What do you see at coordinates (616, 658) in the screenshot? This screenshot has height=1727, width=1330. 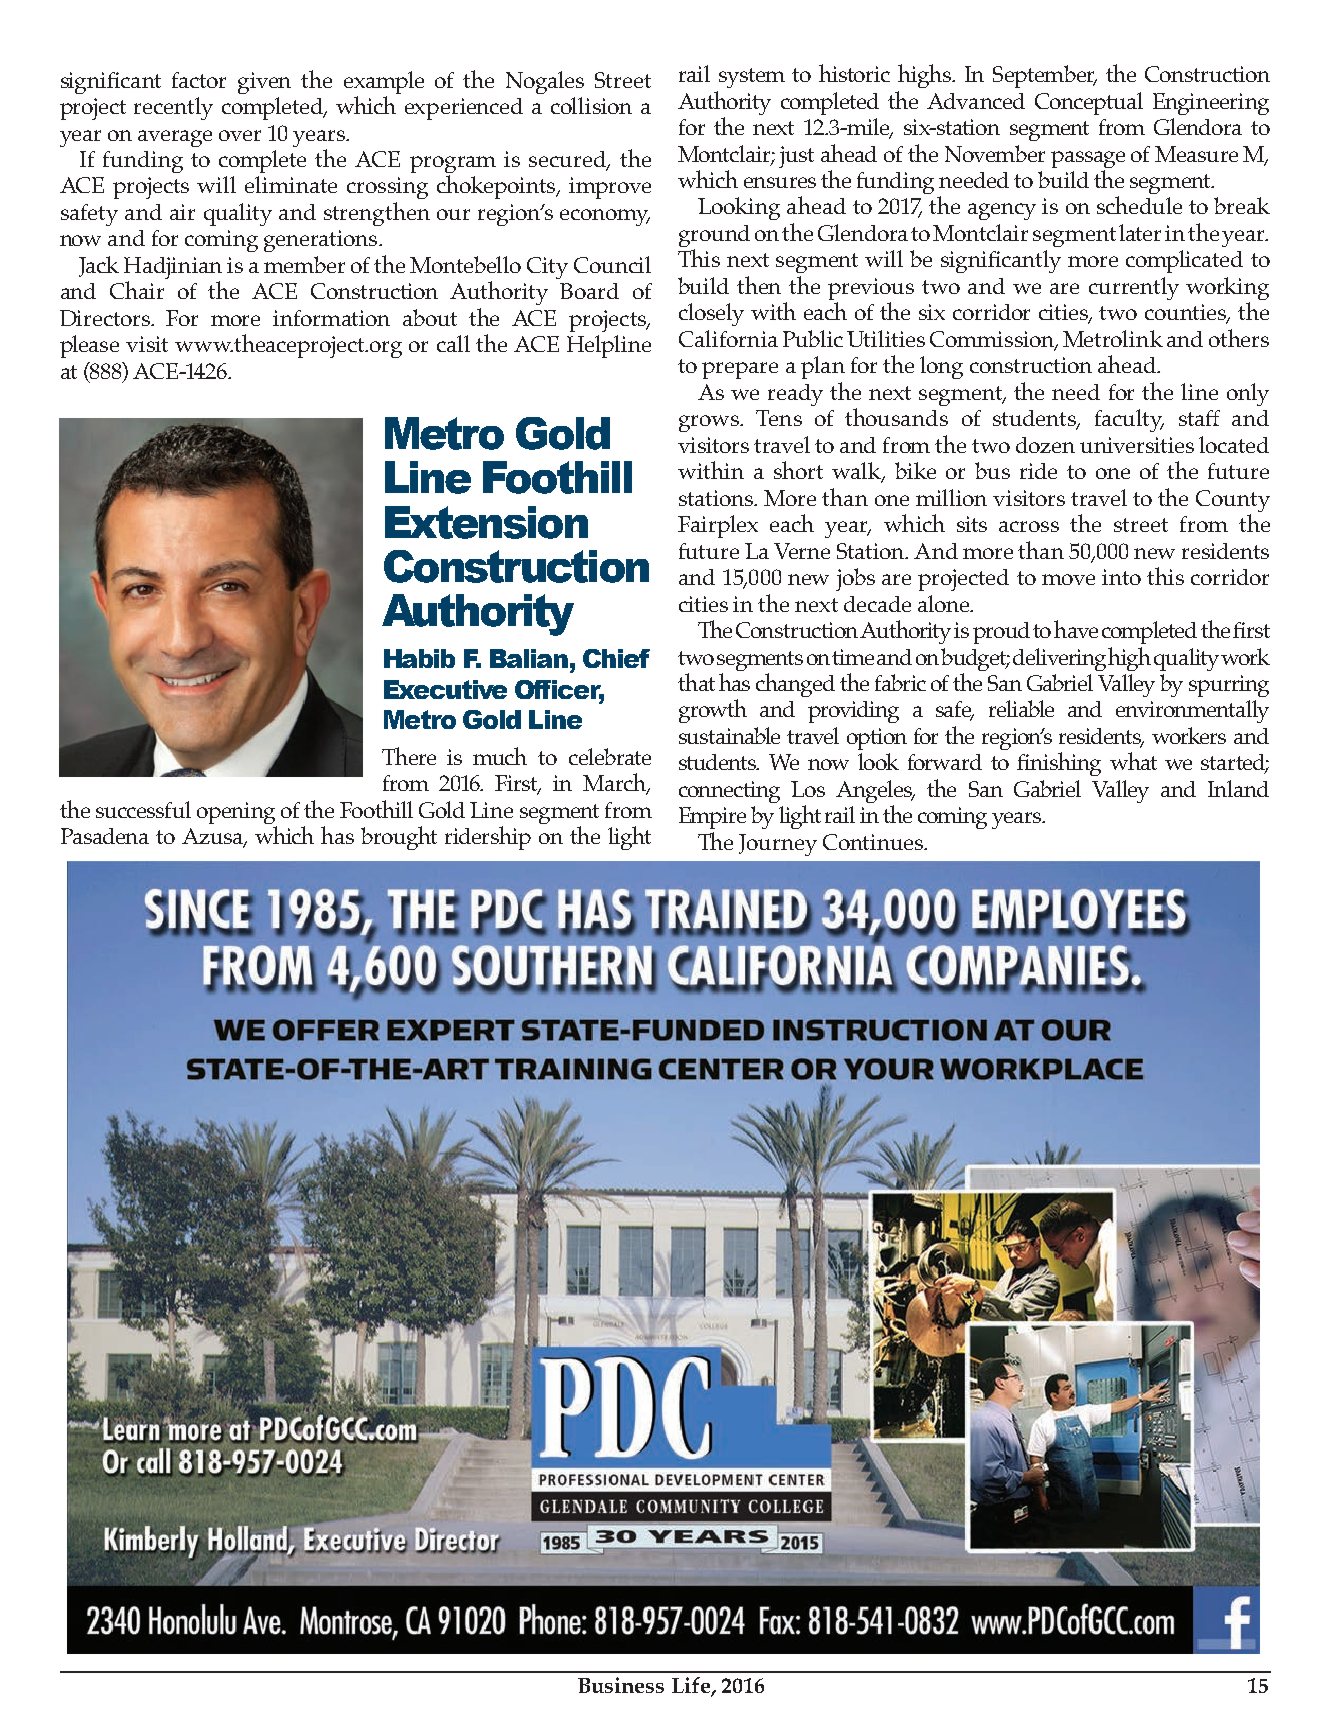 I see `Chief` at bounding box center [616, 658].
